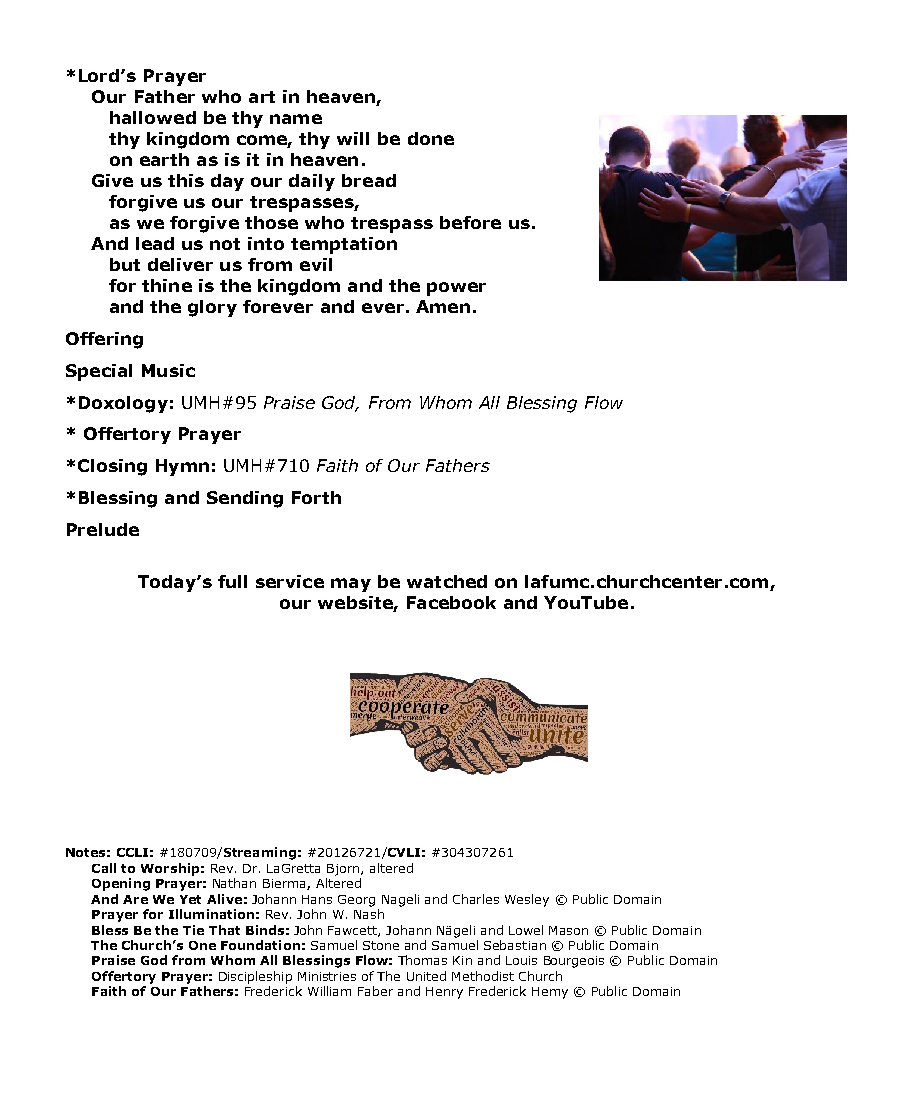 Image resolution: width=914 pixels, height=1110 pixels. I want to click on full, so click(232, 581).
